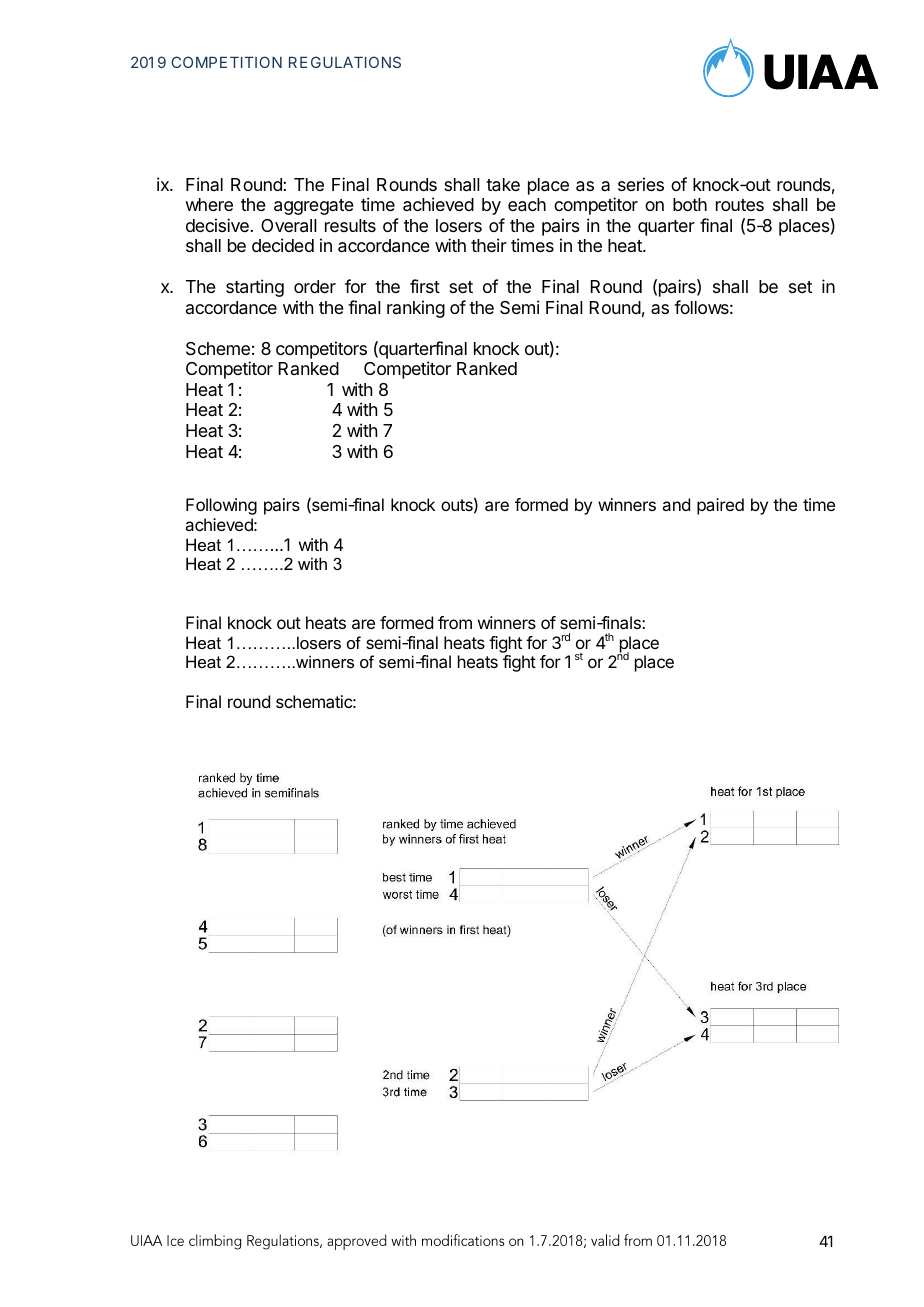 Image resolution: width=924 pixels, height=1307 pixels. I want to click on ranking, so click(416, 309).
